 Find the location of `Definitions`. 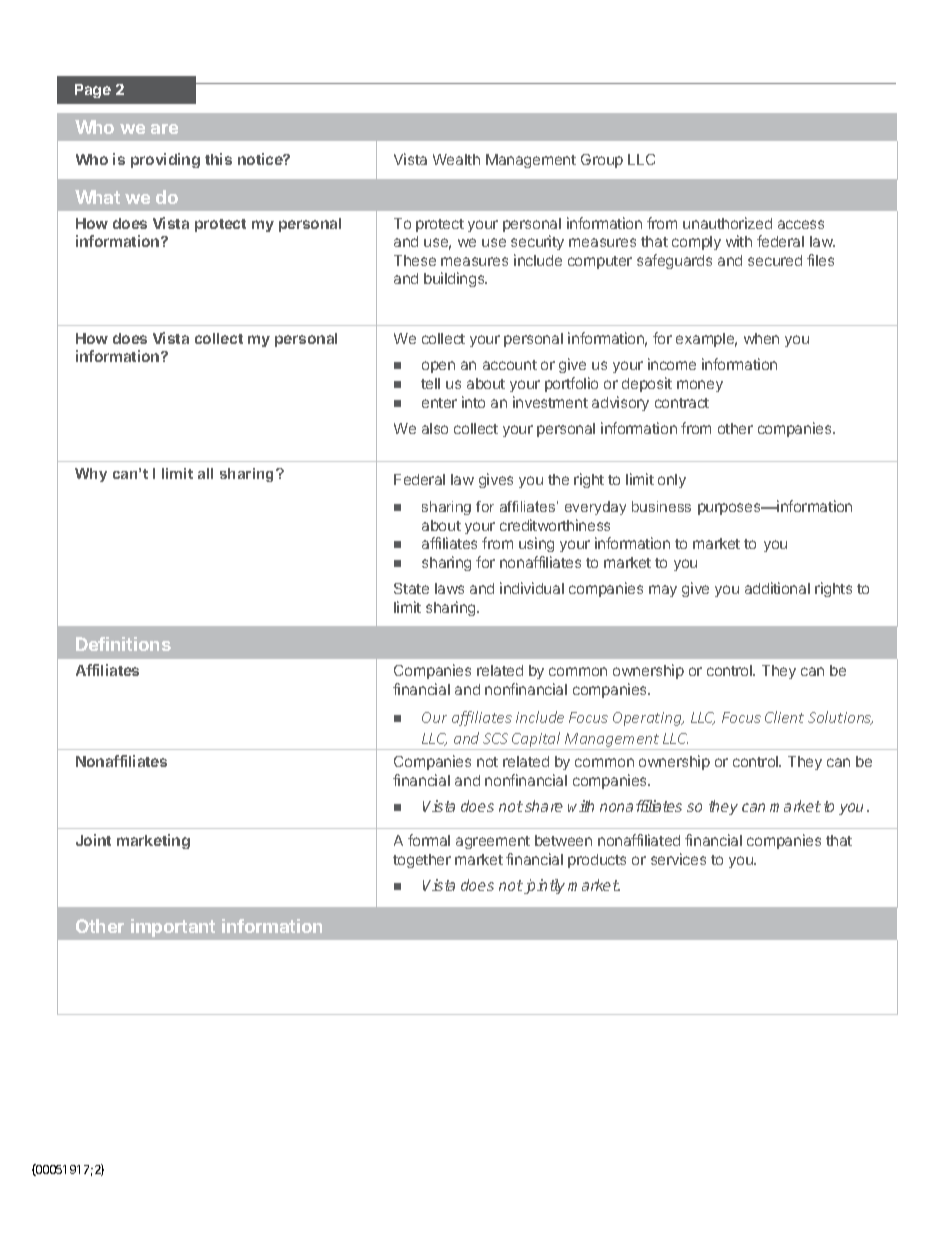

Definitions is located at coordinates (123, 644).
